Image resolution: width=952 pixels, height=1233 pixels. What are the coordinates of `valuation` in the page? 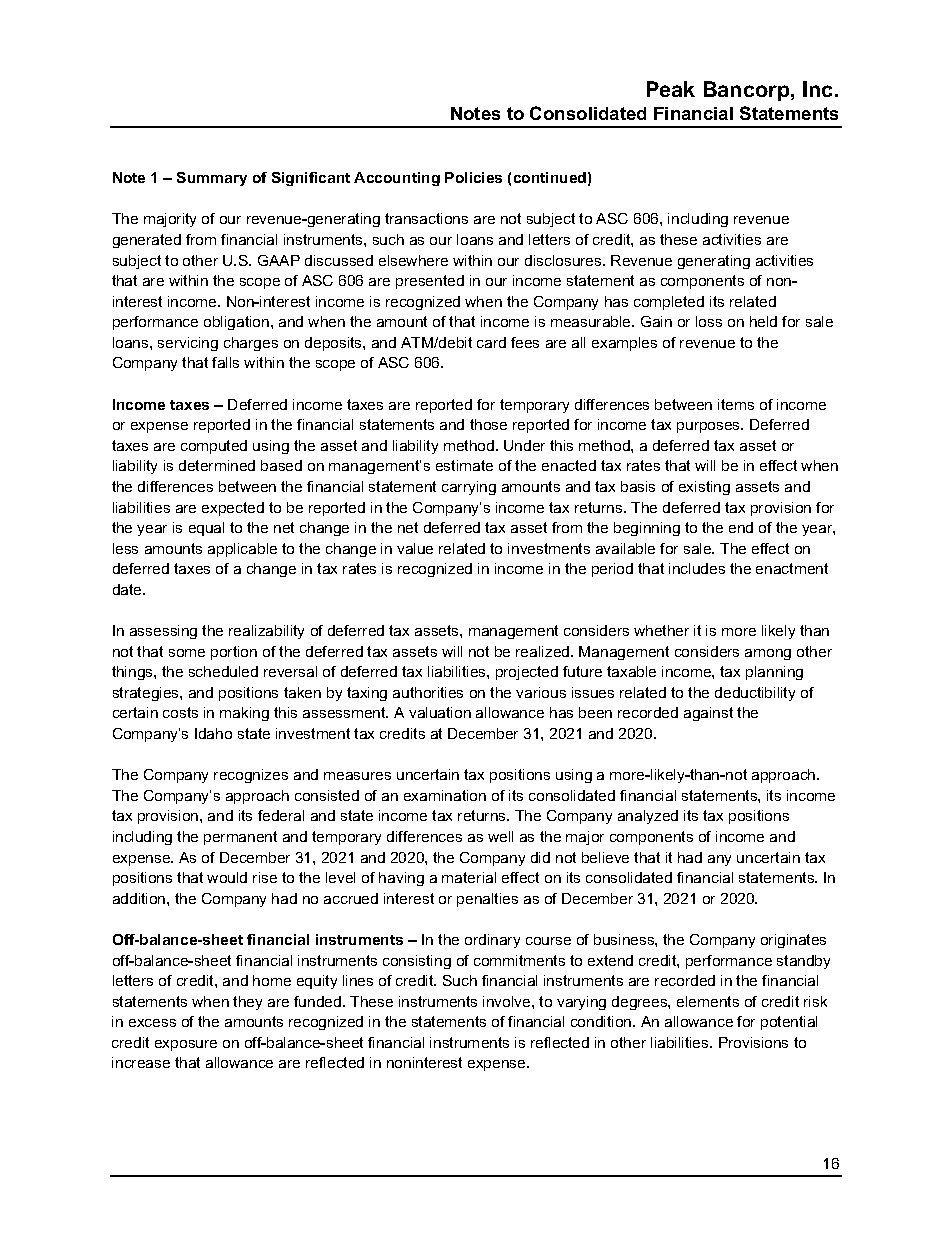 It's located at (440, 712).
